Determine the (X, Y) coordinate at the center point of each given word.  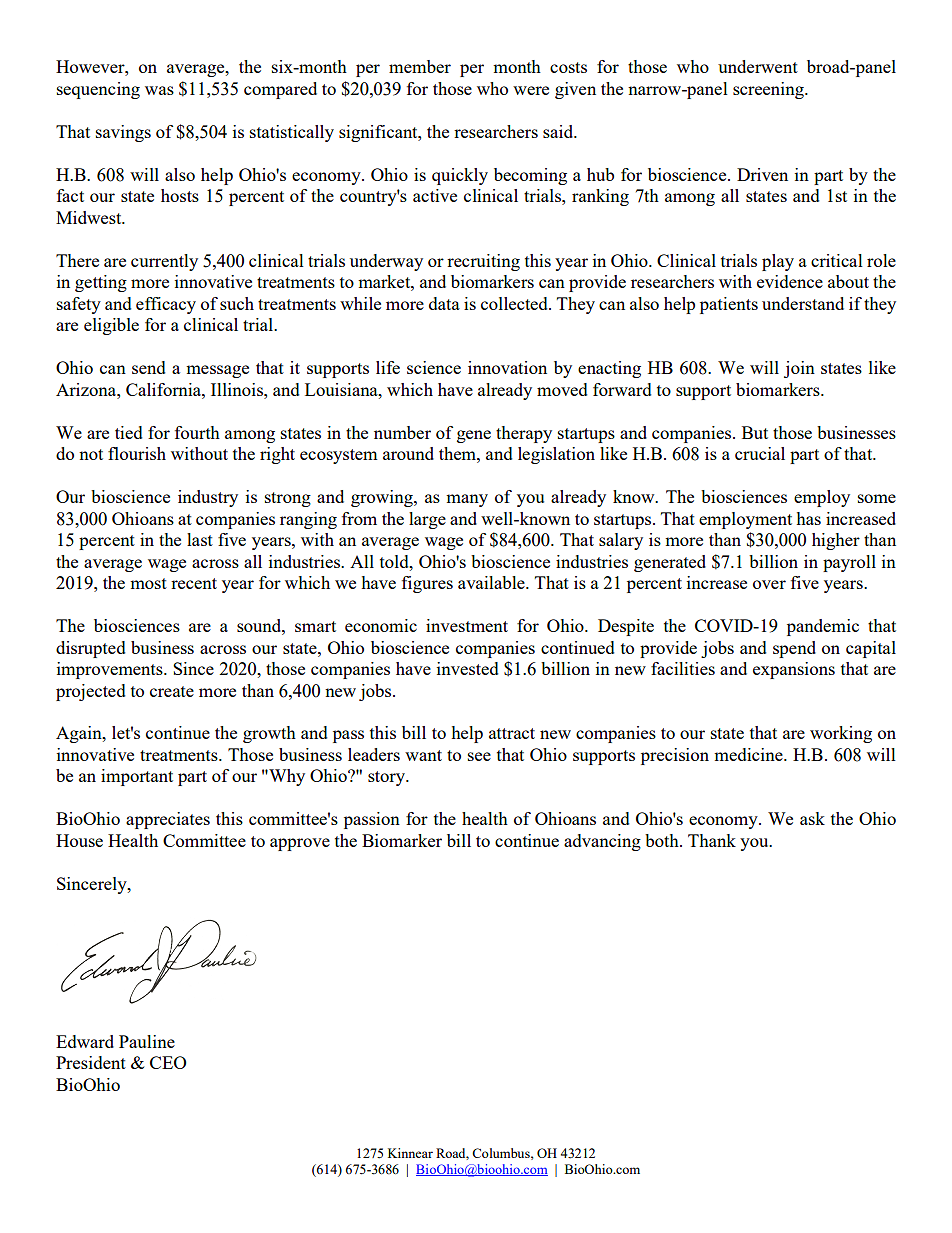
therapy (524, 434)
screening (769, 90)
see (479, 756)
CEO (168, 1062)
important (137, 777)
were (531, 90)
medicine (749, 754)
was (159, 90)
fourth (197, 432)
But (755, 432)
